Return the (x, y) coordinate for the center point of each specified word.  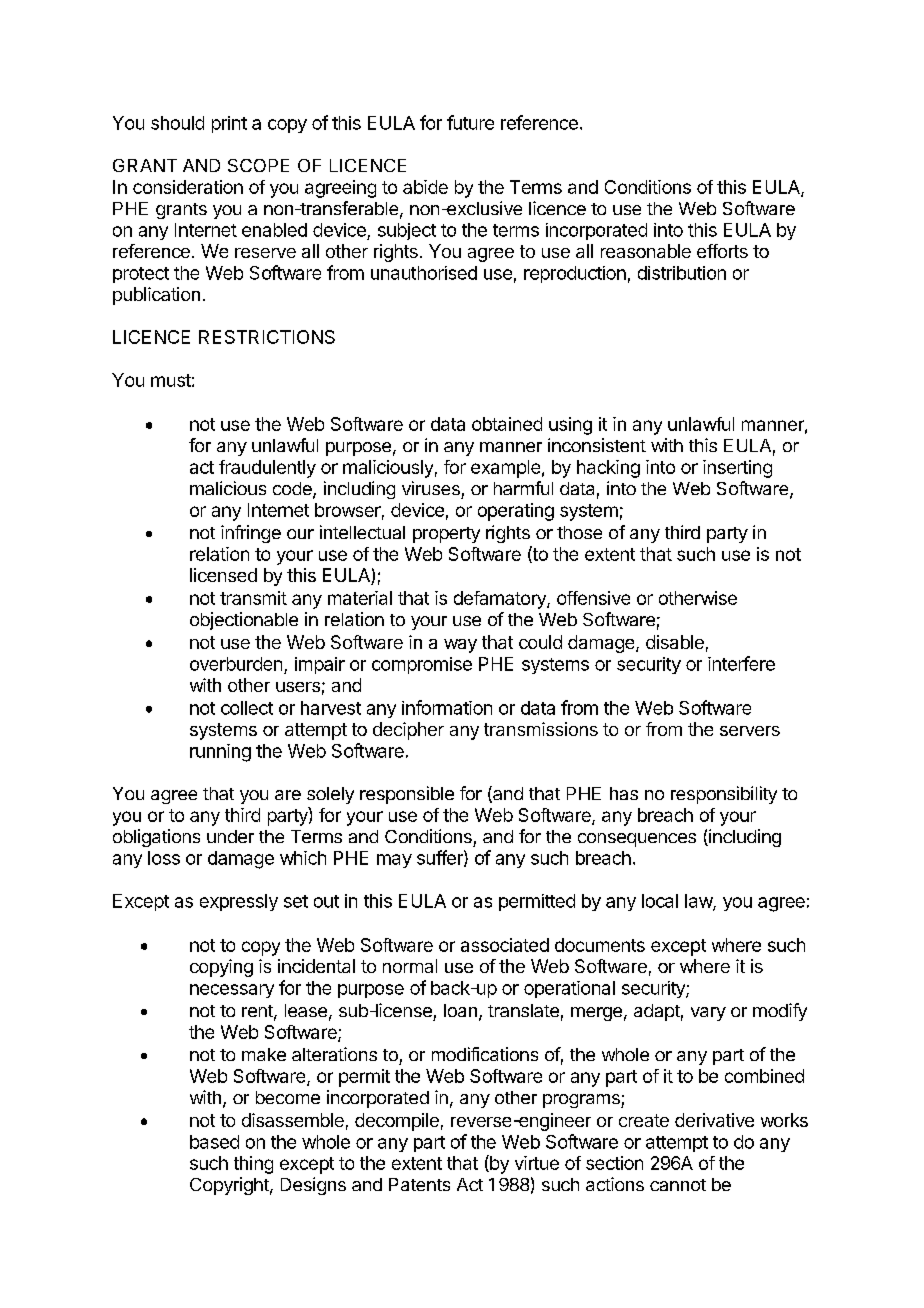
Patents (419, 1184)
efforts (722, 251)
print (229, 124)
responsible (407, 795)
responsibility (724, 795)
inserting (737, 469)
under (230, 836)
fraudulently (267, 469)
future (470, 122)
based (214, 1142)
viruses (431, 488)
